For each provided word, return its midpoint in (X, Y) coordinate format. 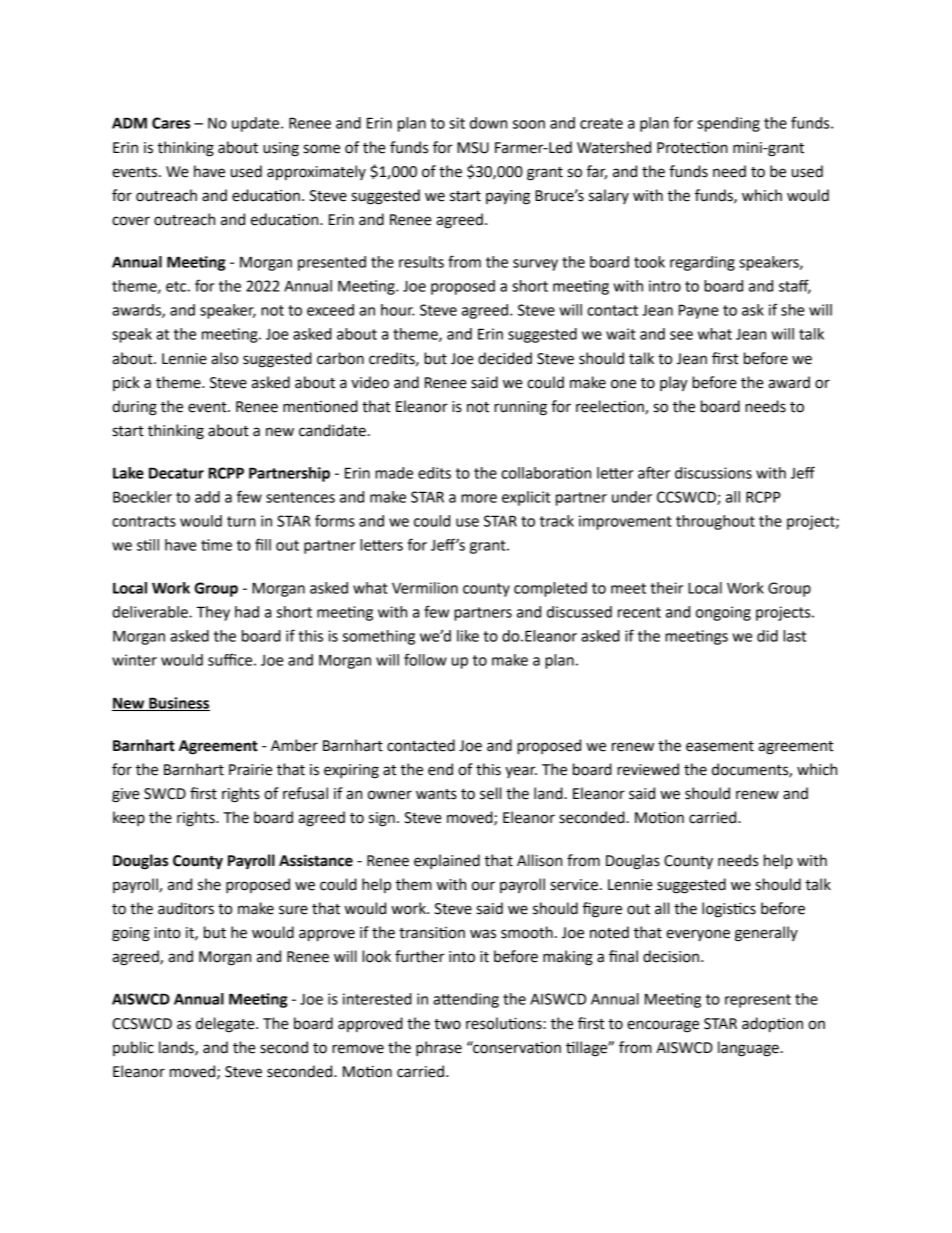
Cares (171, 123)
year (521, 772)
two (447, 1024)
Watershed (614, 147)
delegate (226, 1025)
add (207, 497)
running (520, 408)
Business (178, 704)
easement (720, 746)
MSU (473, 148)
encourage (663, 1026)
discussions (713, 473)
